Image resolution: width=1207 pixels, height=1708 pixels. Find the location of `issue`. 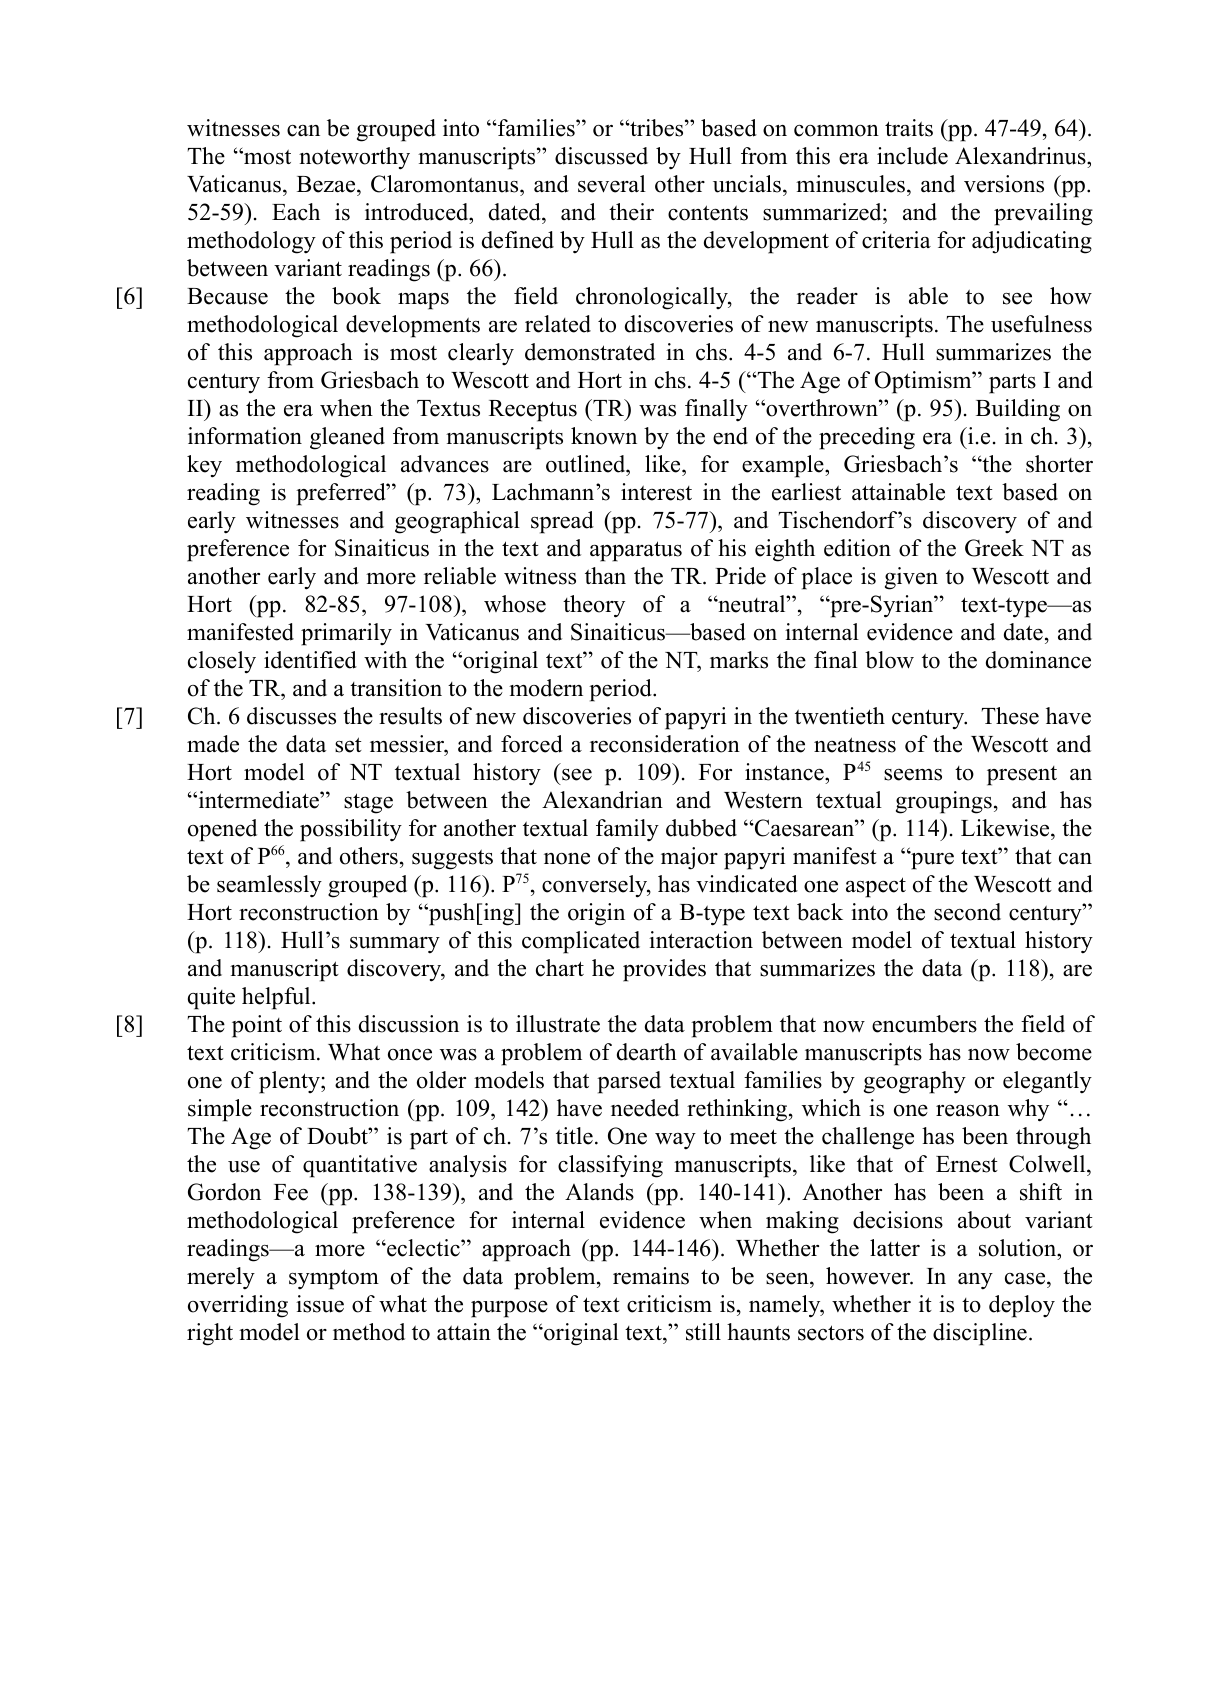

issue is located at coordinates (320, 1304).
